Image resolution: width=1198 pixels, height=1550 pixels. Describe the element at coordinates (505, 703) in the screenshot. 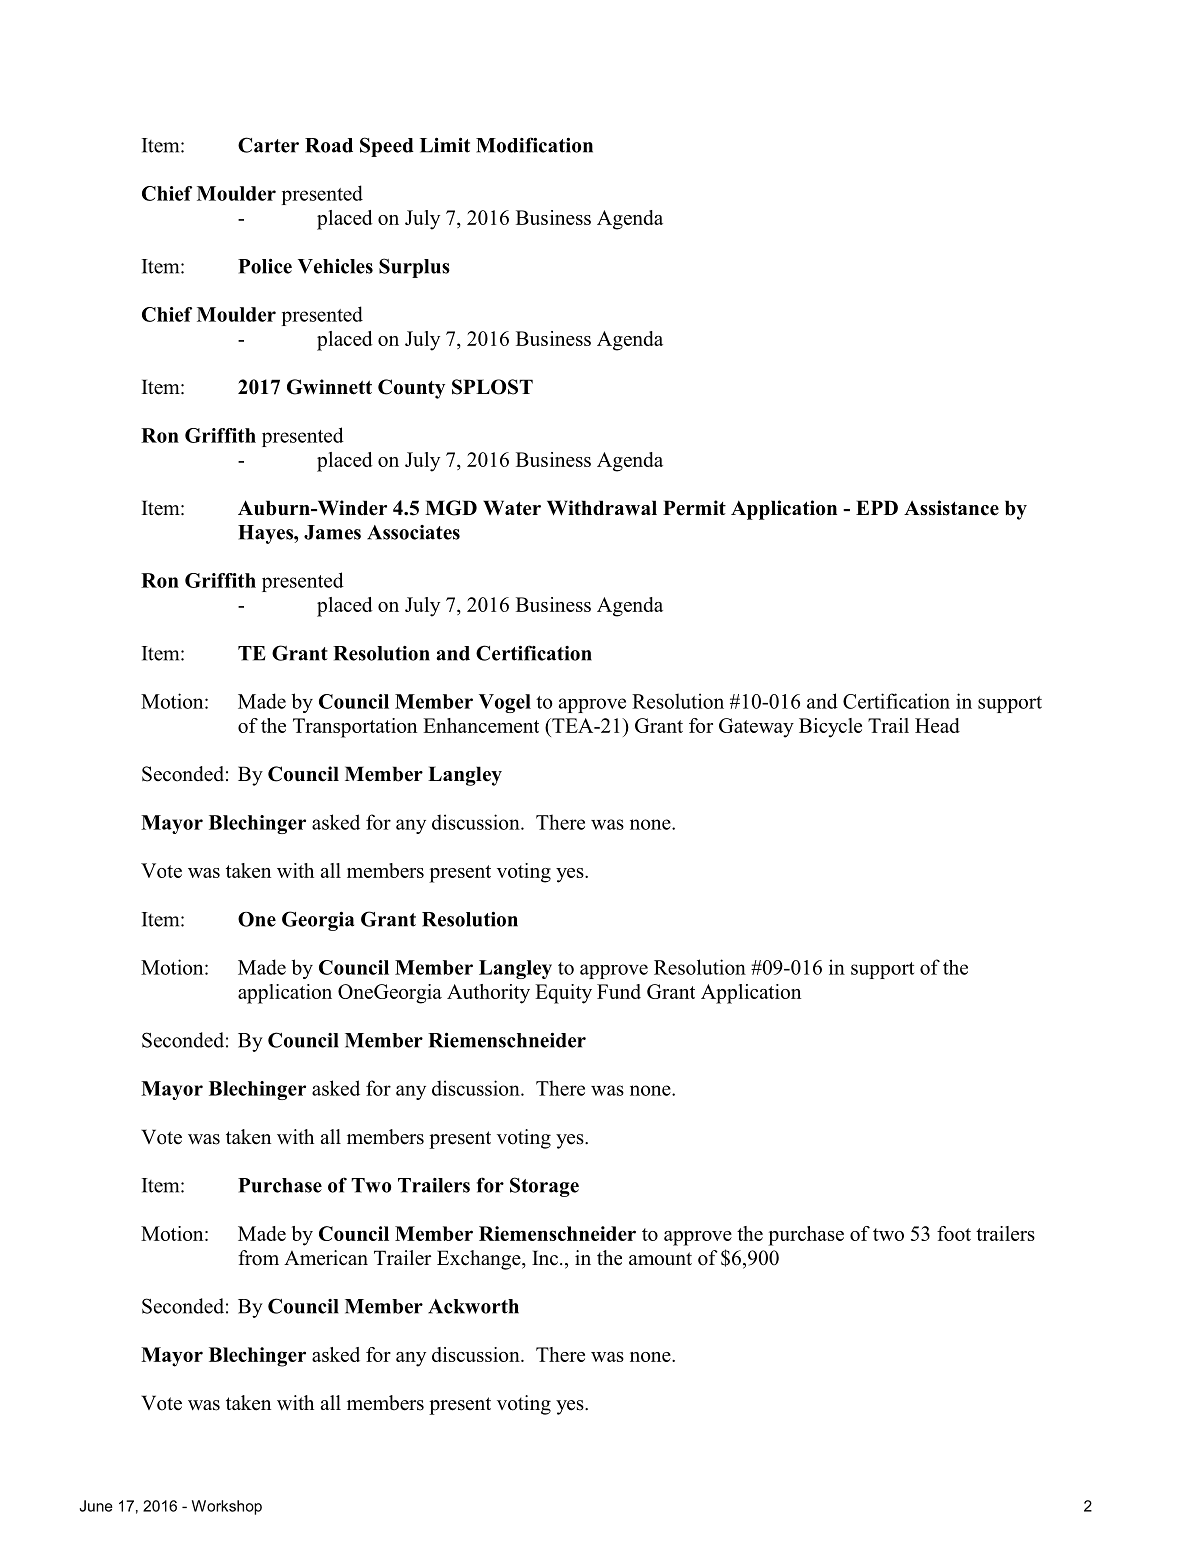

I see `Vogel` at that location.
